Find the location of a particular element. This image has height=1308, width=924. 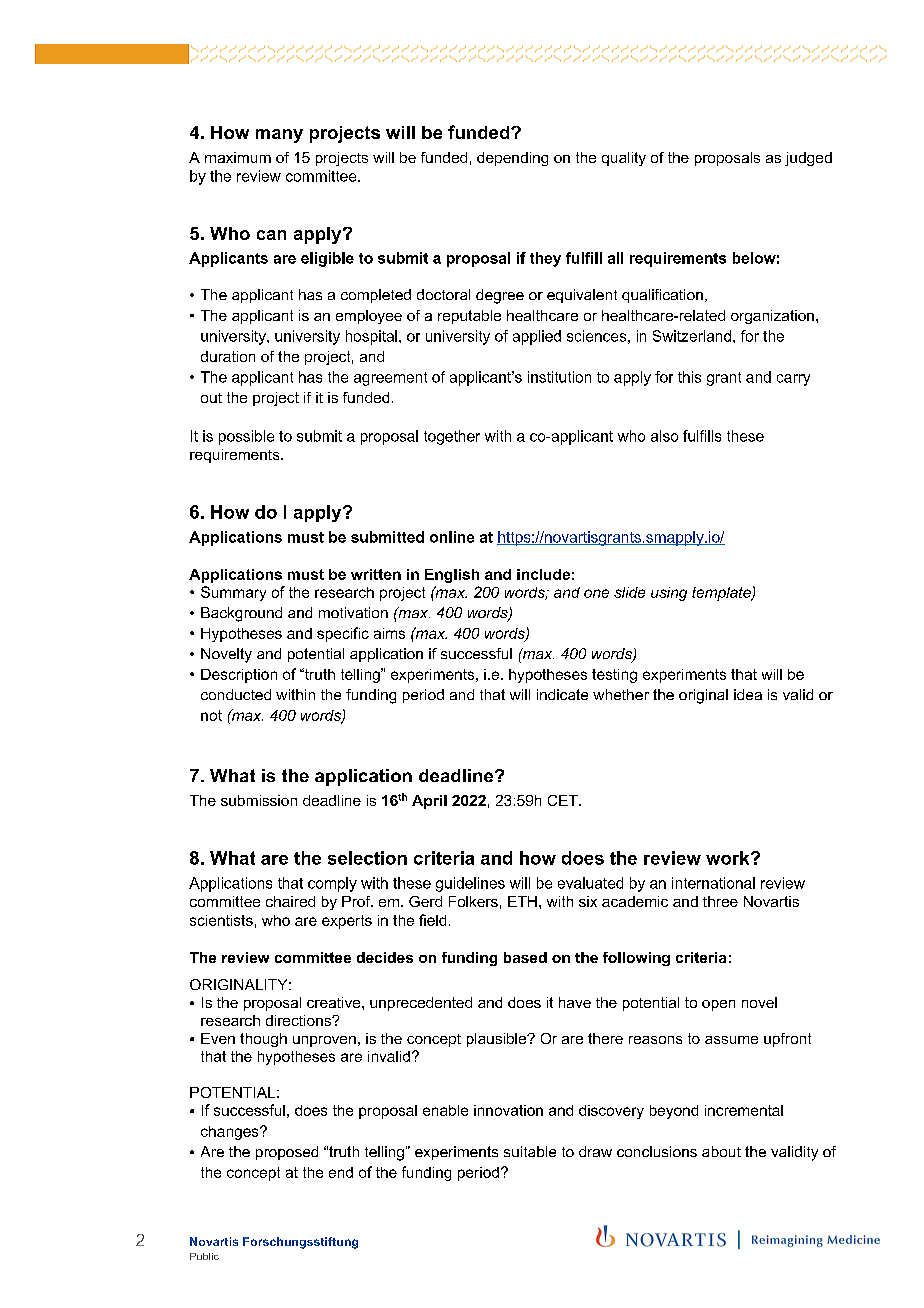

depending is located at coordinates (512, 159).
